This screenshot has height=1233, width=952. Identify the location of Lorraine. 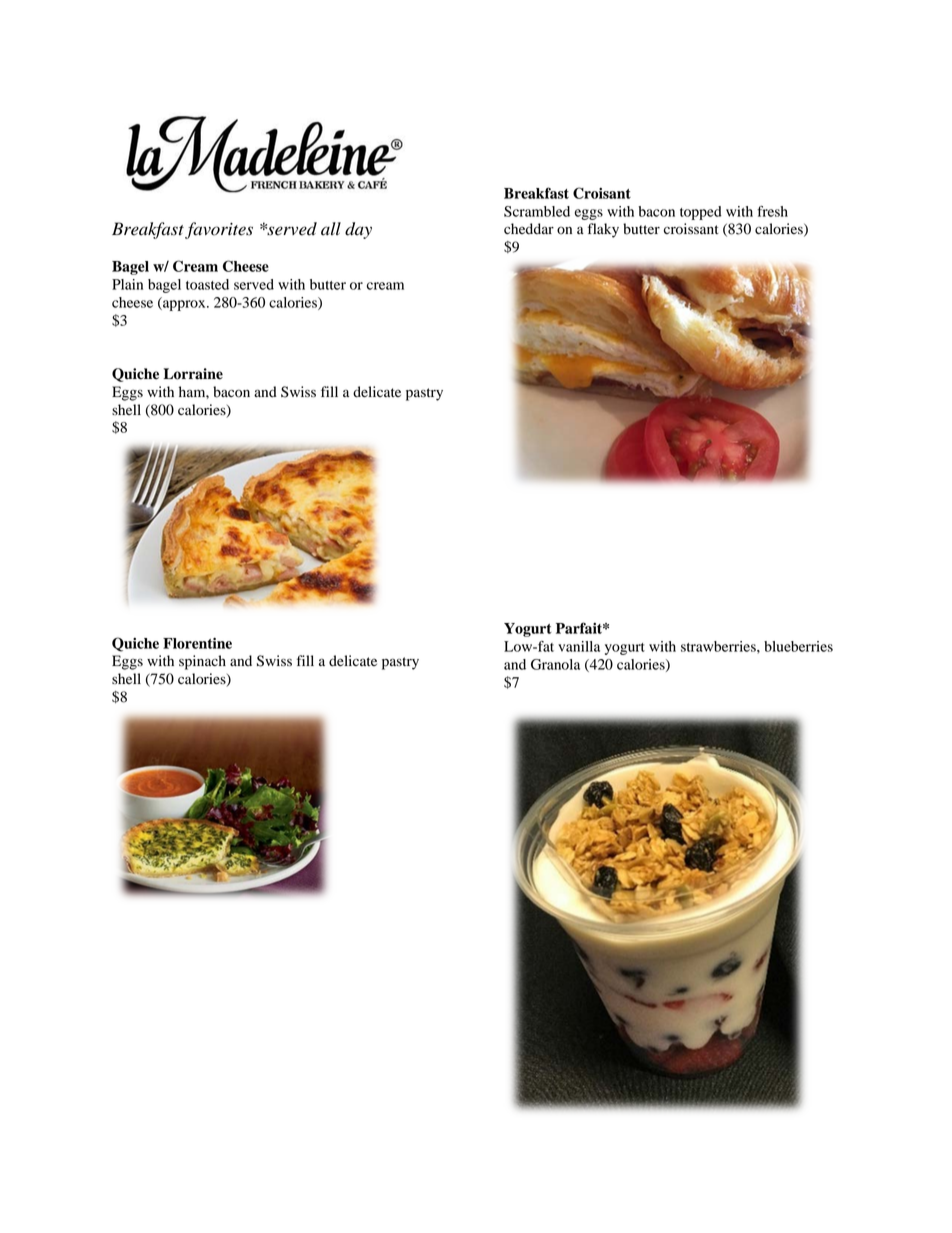
(193, 374).
